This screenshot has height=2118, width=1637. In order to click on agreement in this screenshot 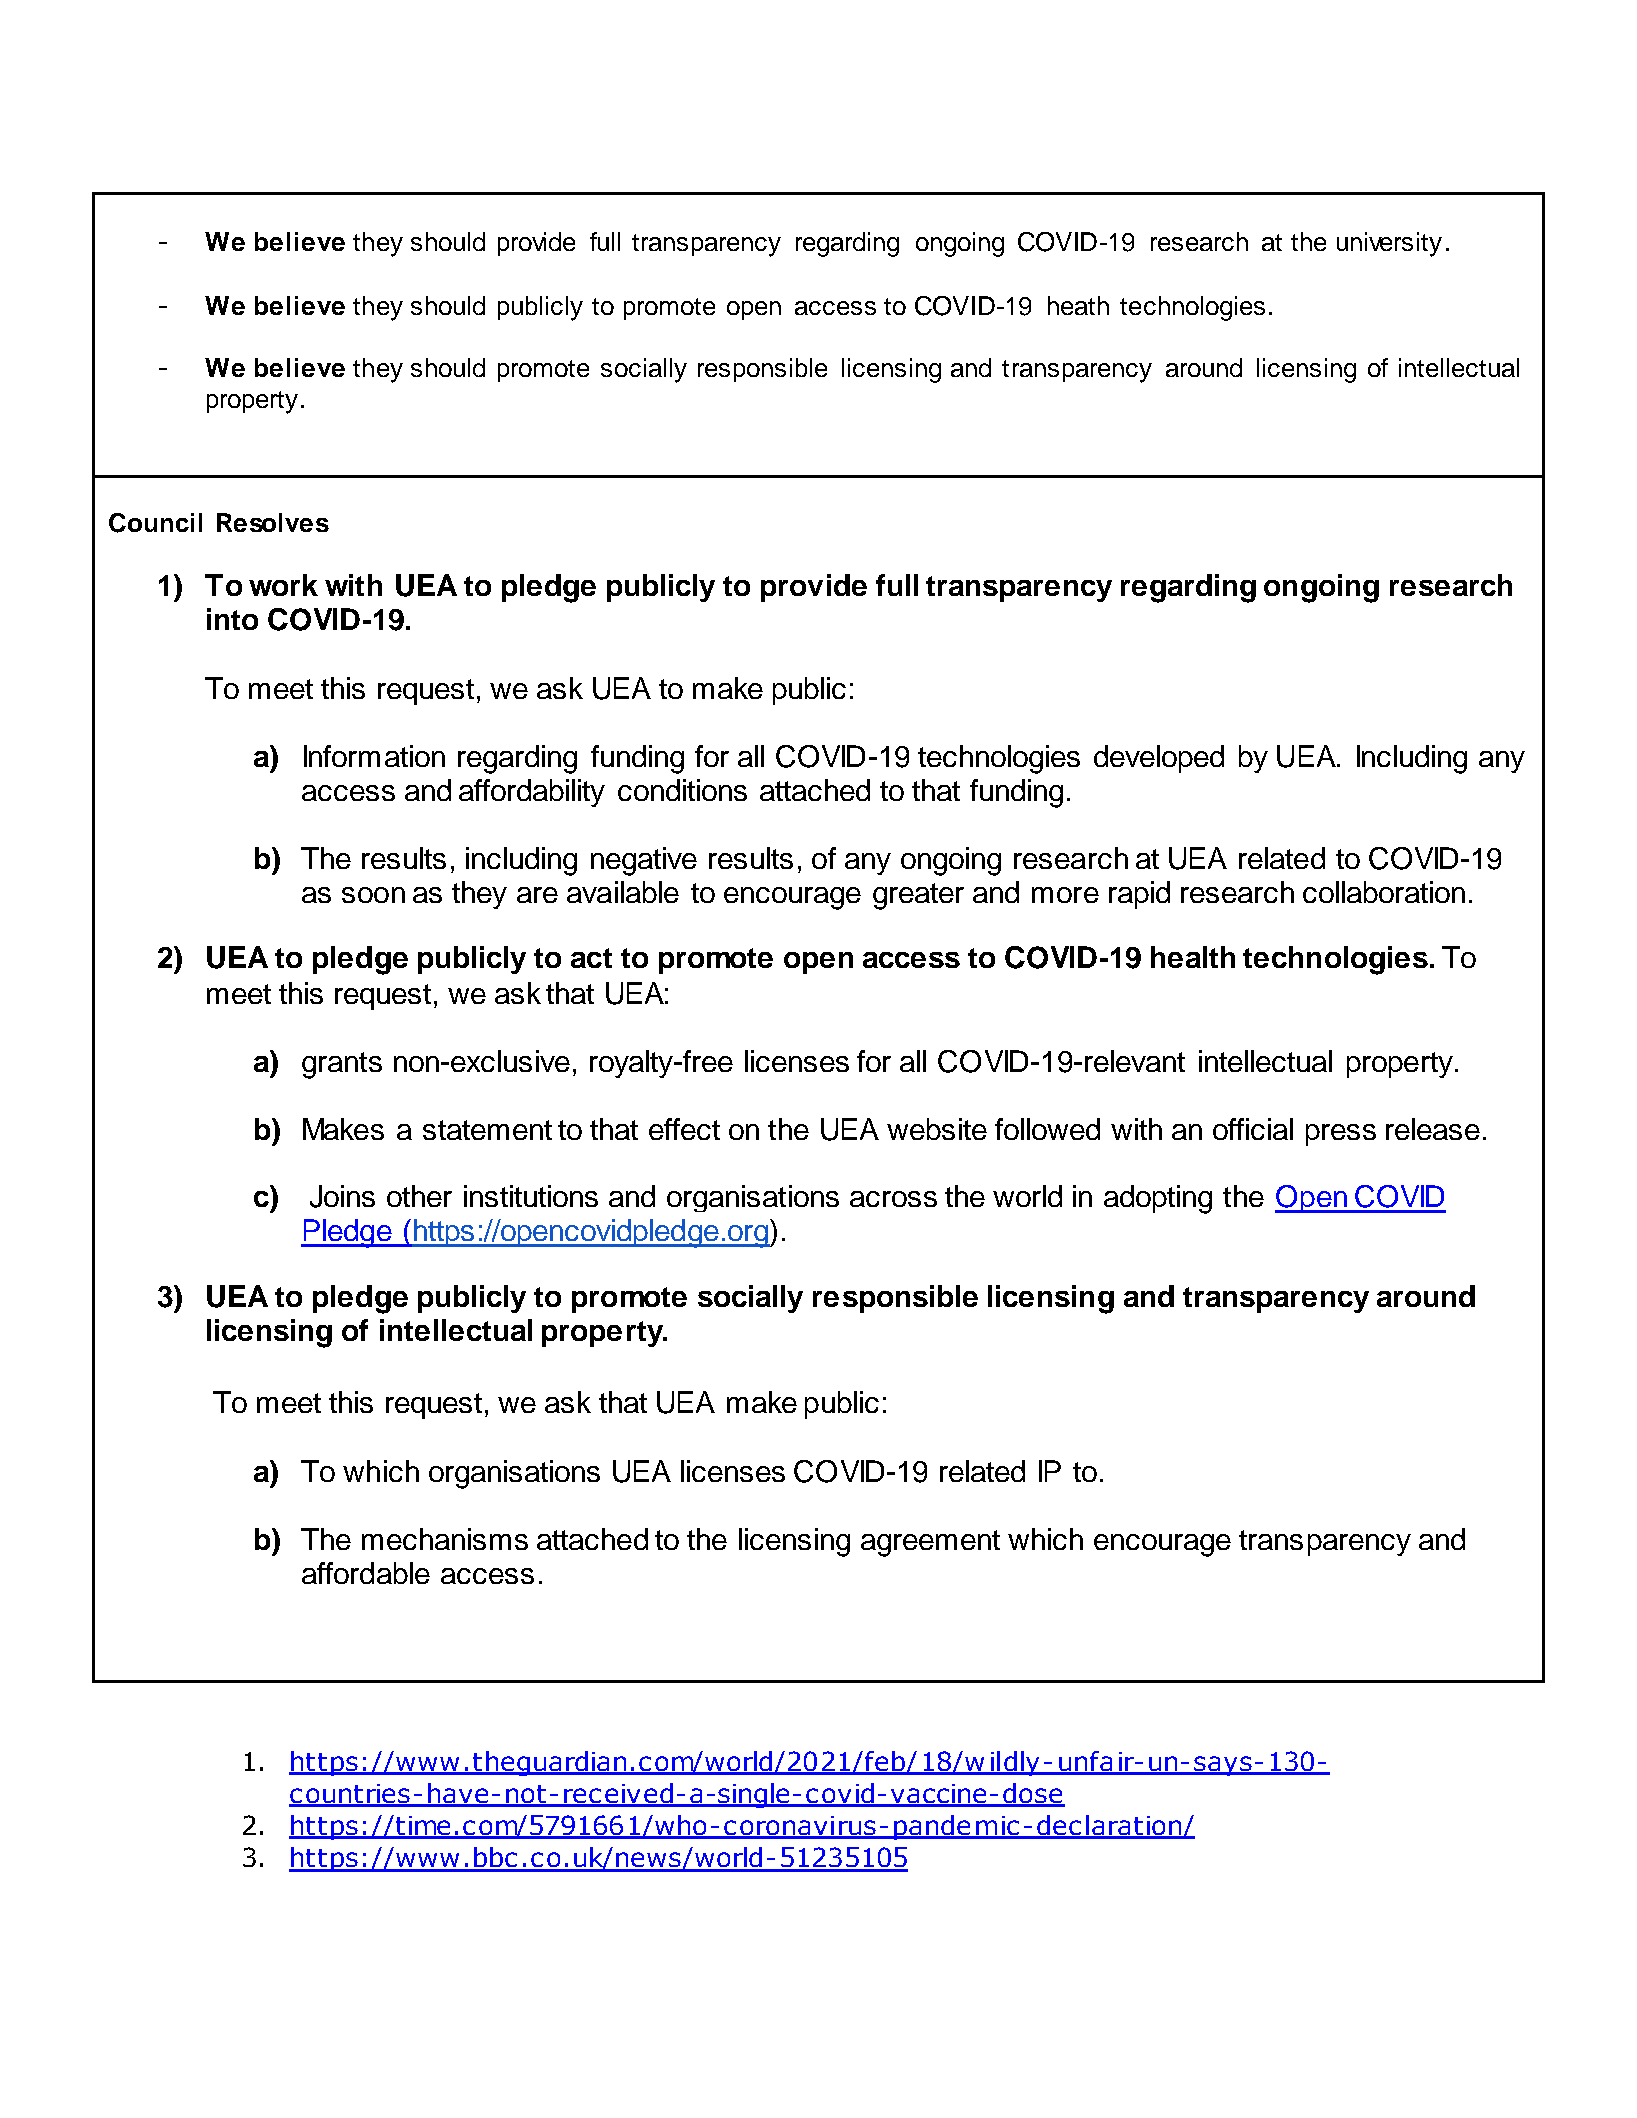, I will do `click(930, 1543)`.
